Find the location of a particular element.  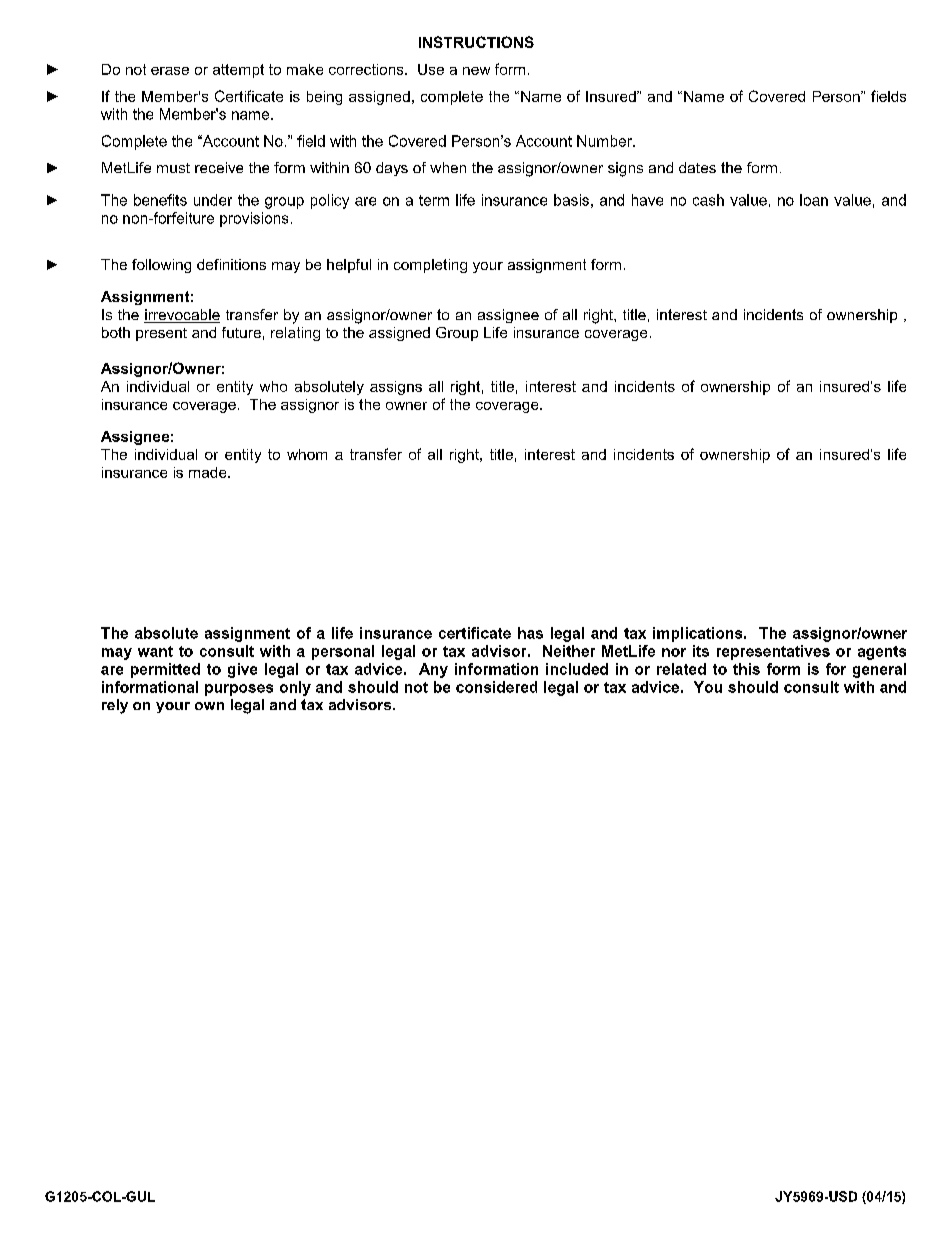

agents is located at coordinates (882, 653).
